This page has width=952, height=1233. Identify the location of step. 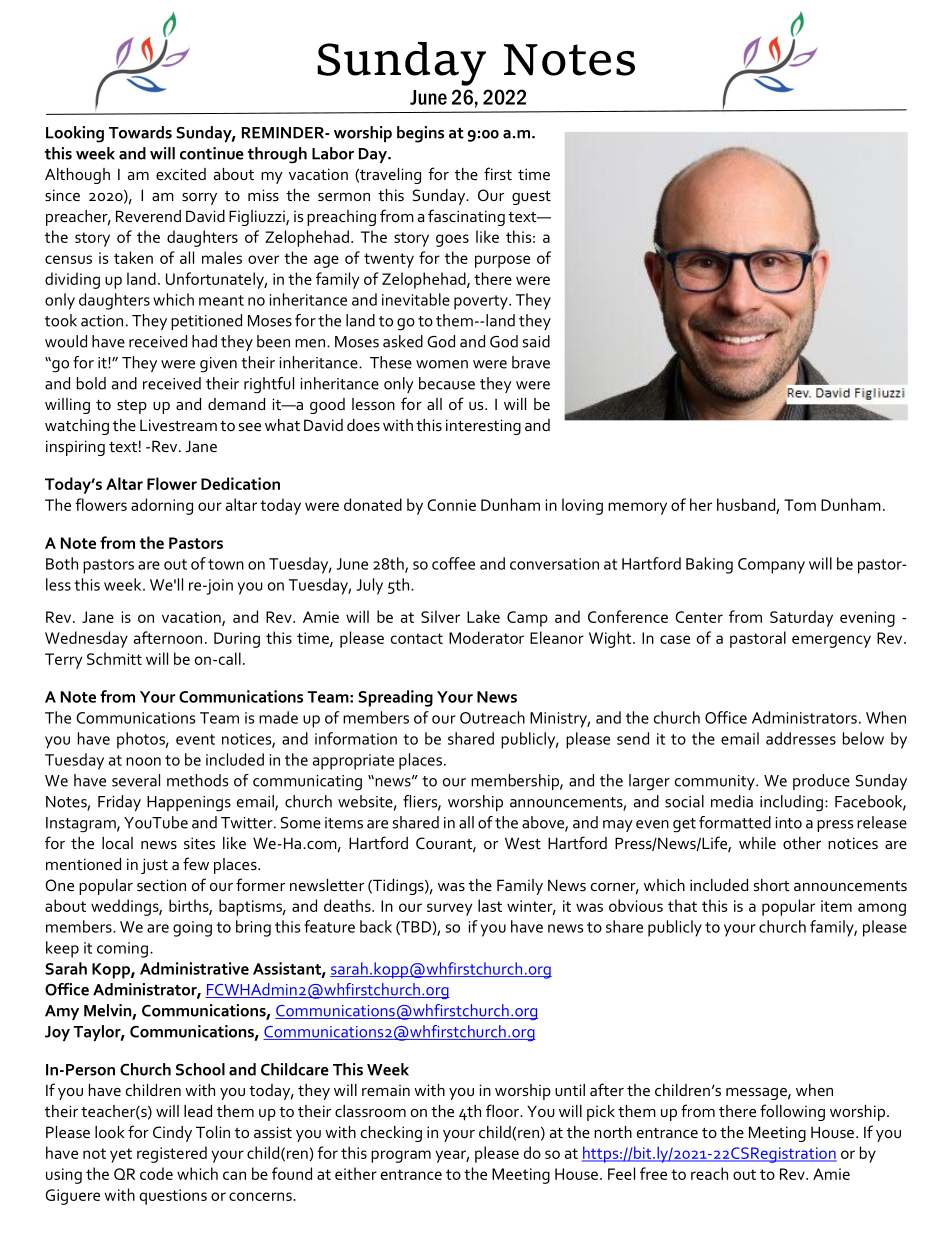
(132, 407).
